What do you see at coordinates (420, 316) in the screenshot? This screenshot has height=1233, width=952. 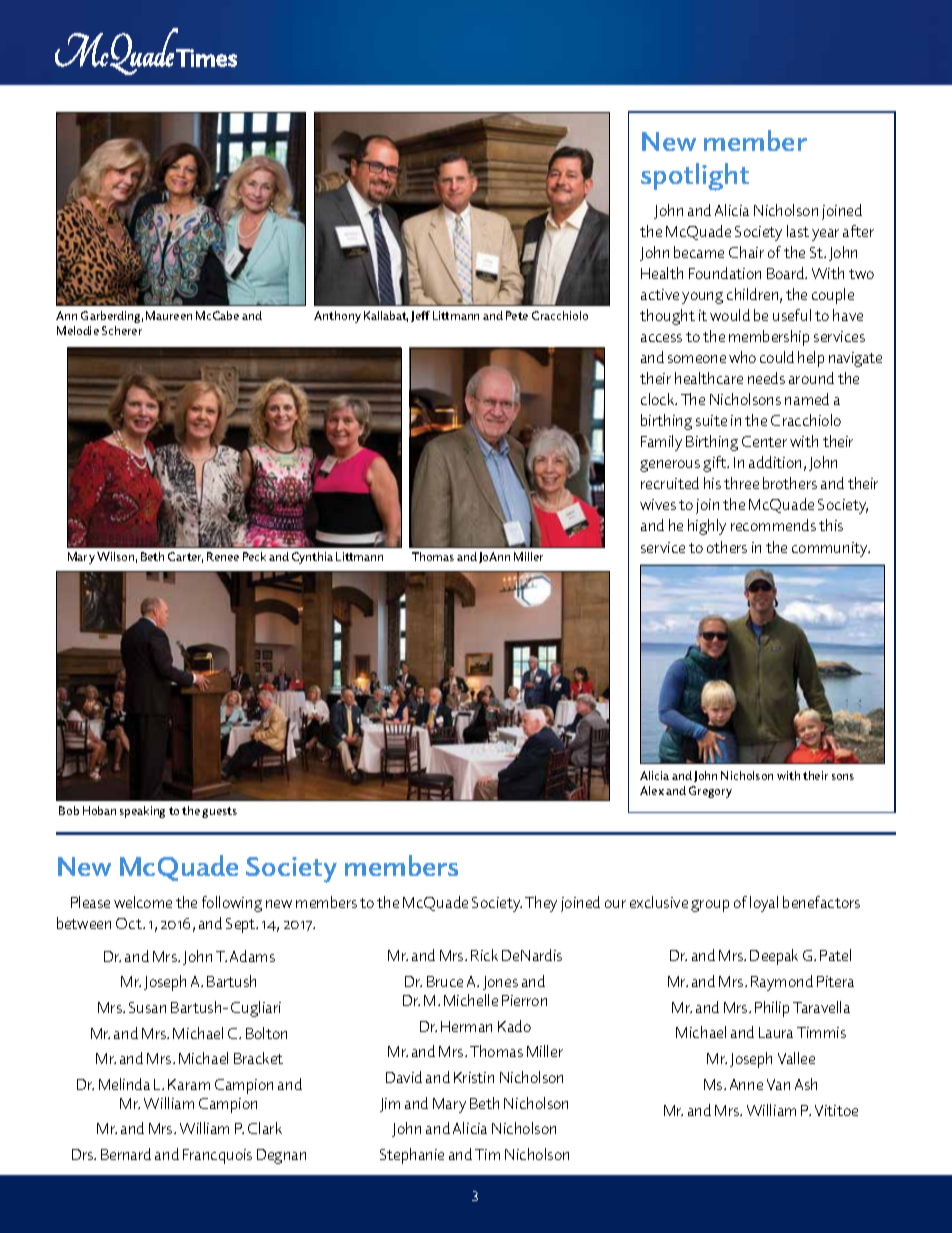 I see `Jeff` at bounding box center [420, 316].
